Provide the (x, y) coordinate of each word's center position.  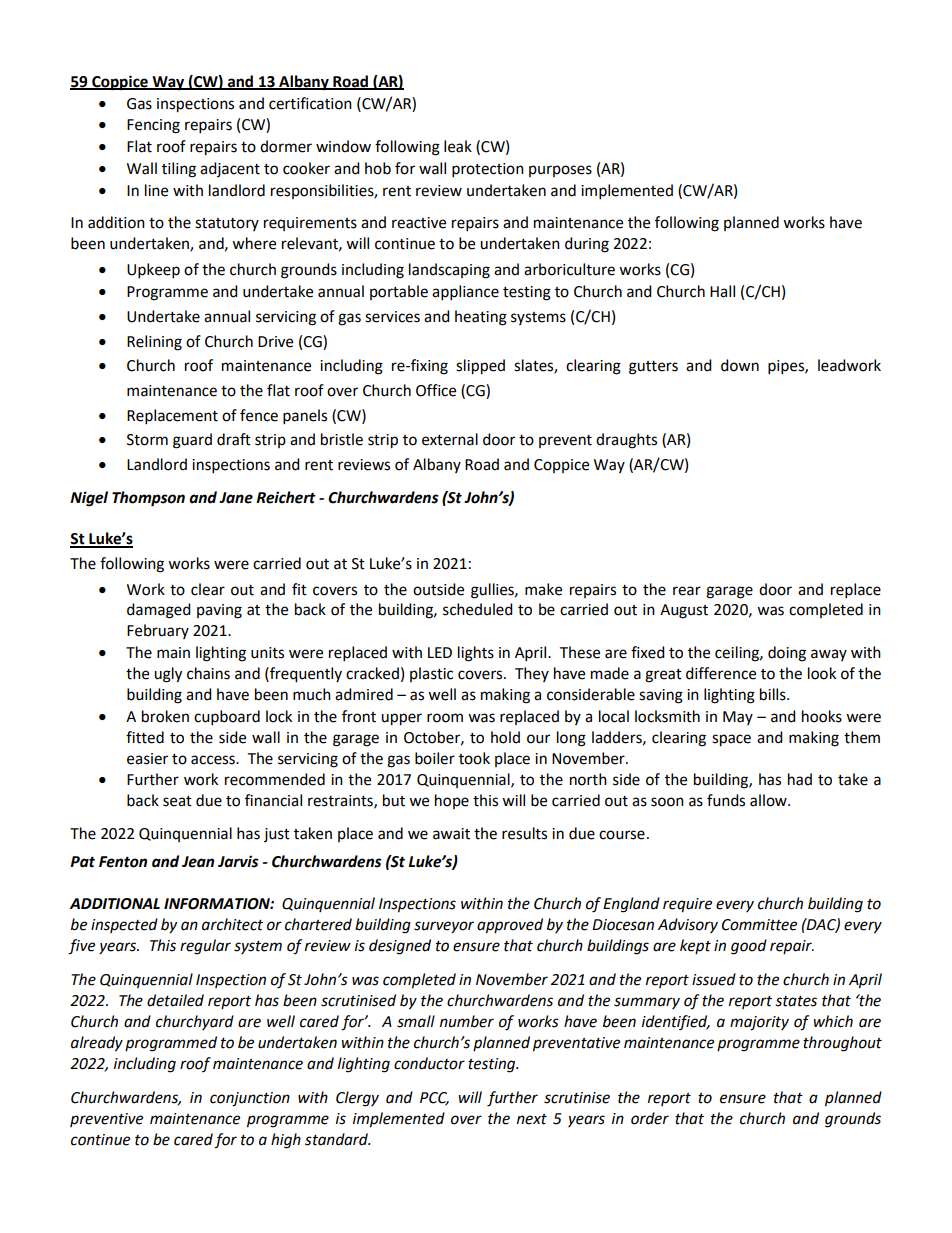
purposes (560, 171)
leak (458, 146)
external (450, 439)
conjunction (250, 1099)
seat (177, 801)
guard (192, 441)
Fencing (153, 126)
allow (769, 800)
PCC (434, 1099)
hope (452, 801)
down (740, 365)
